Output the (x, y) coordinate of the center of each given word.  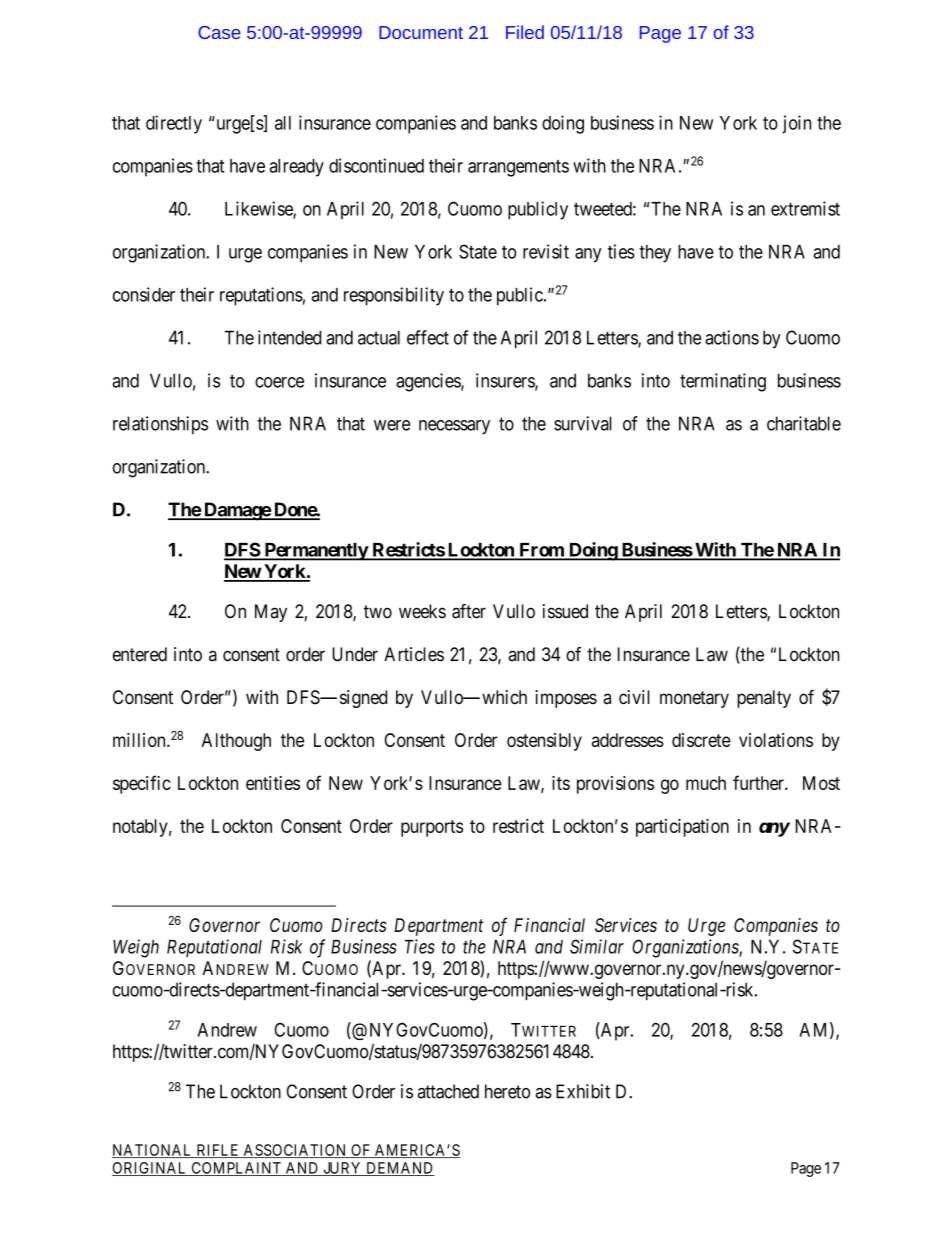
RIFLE (218, 1151)
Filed (525, 32)
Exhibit (583, 1091)
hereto (507, 1091)
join (796, 124)
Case (219, 32)
